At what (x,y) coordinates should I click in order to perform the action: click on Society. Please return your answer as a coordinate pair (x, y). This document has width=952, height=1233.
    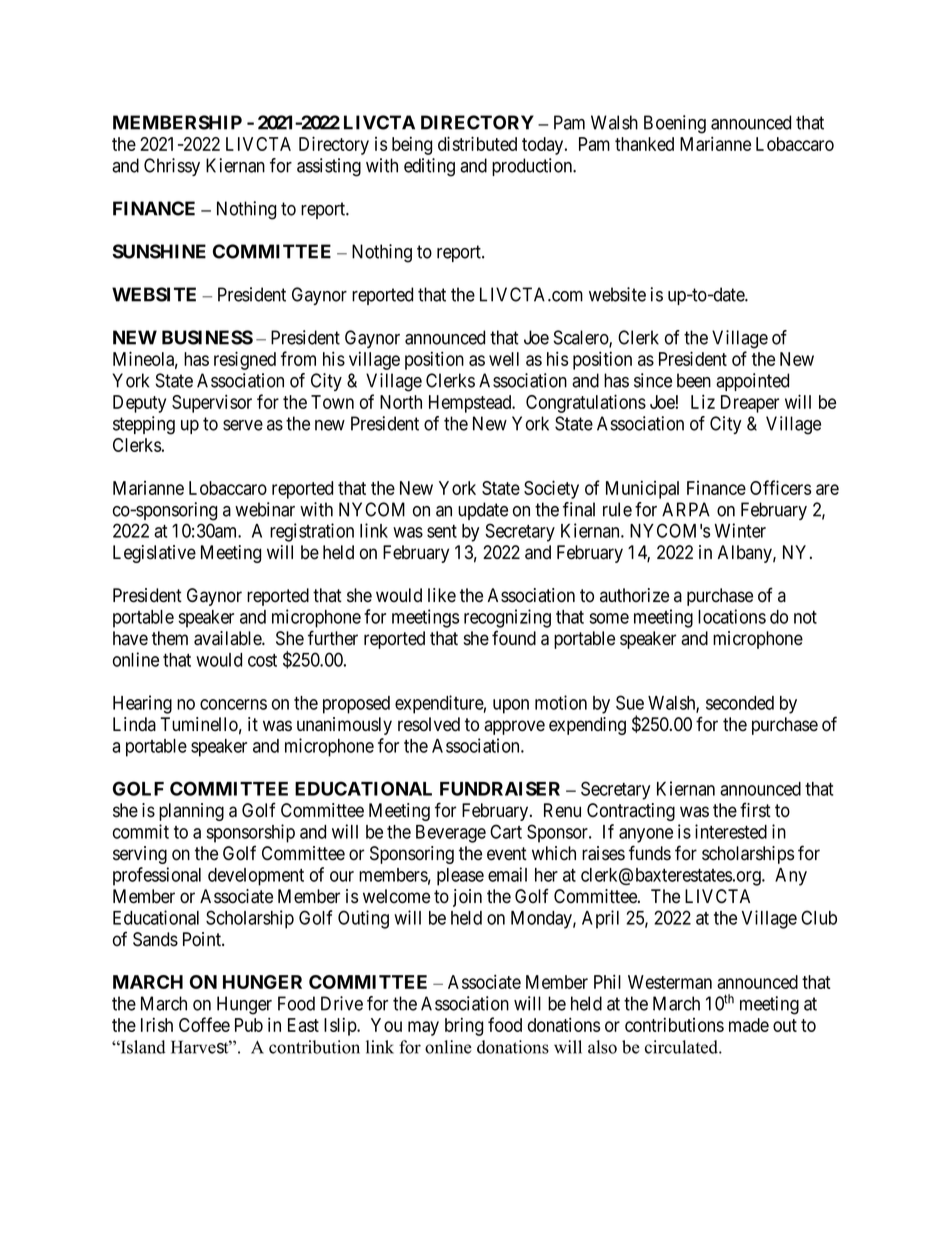
    Looking at the image, I should click on (551, 489).
